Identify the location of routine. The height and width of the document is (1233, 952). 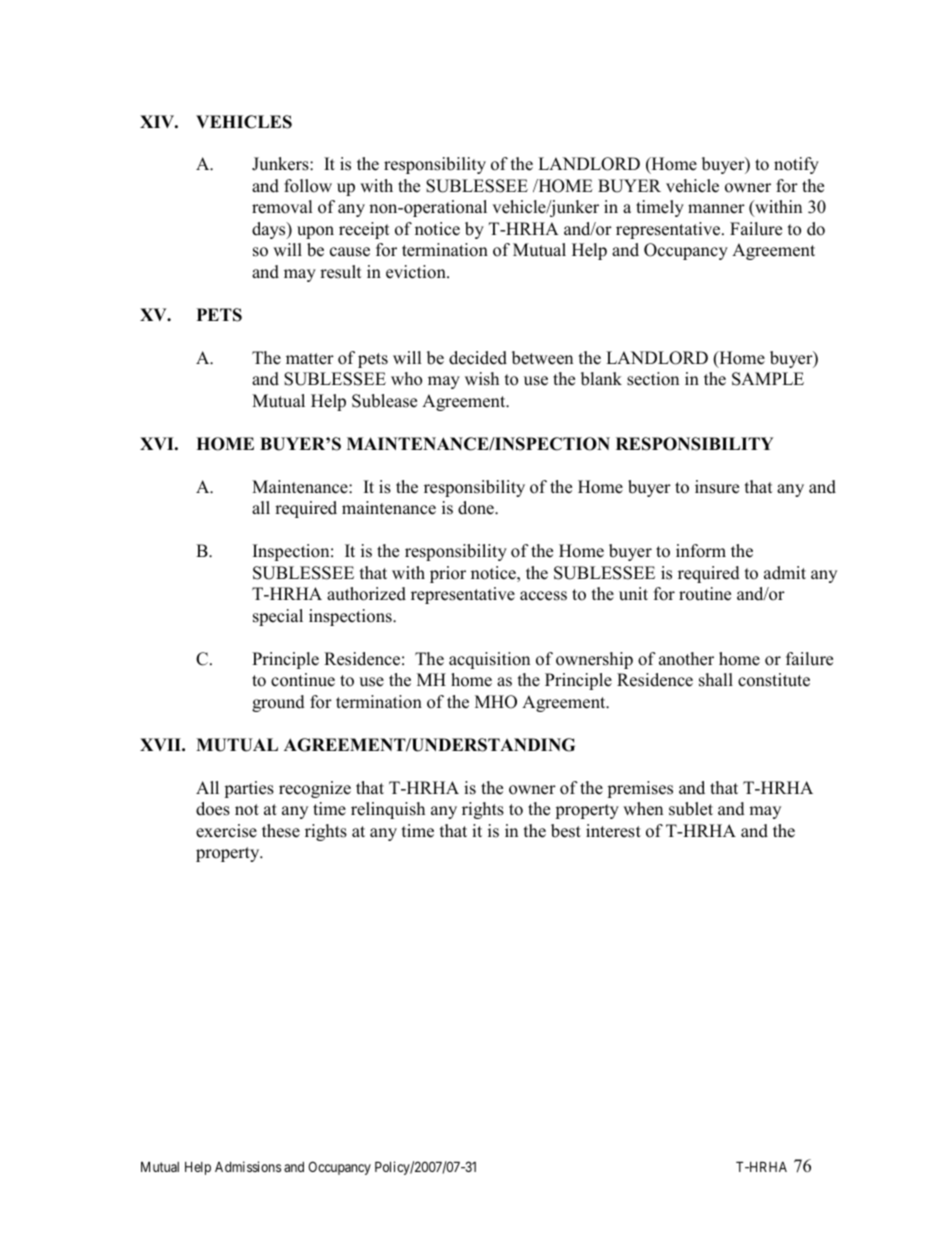
(705, 594).
